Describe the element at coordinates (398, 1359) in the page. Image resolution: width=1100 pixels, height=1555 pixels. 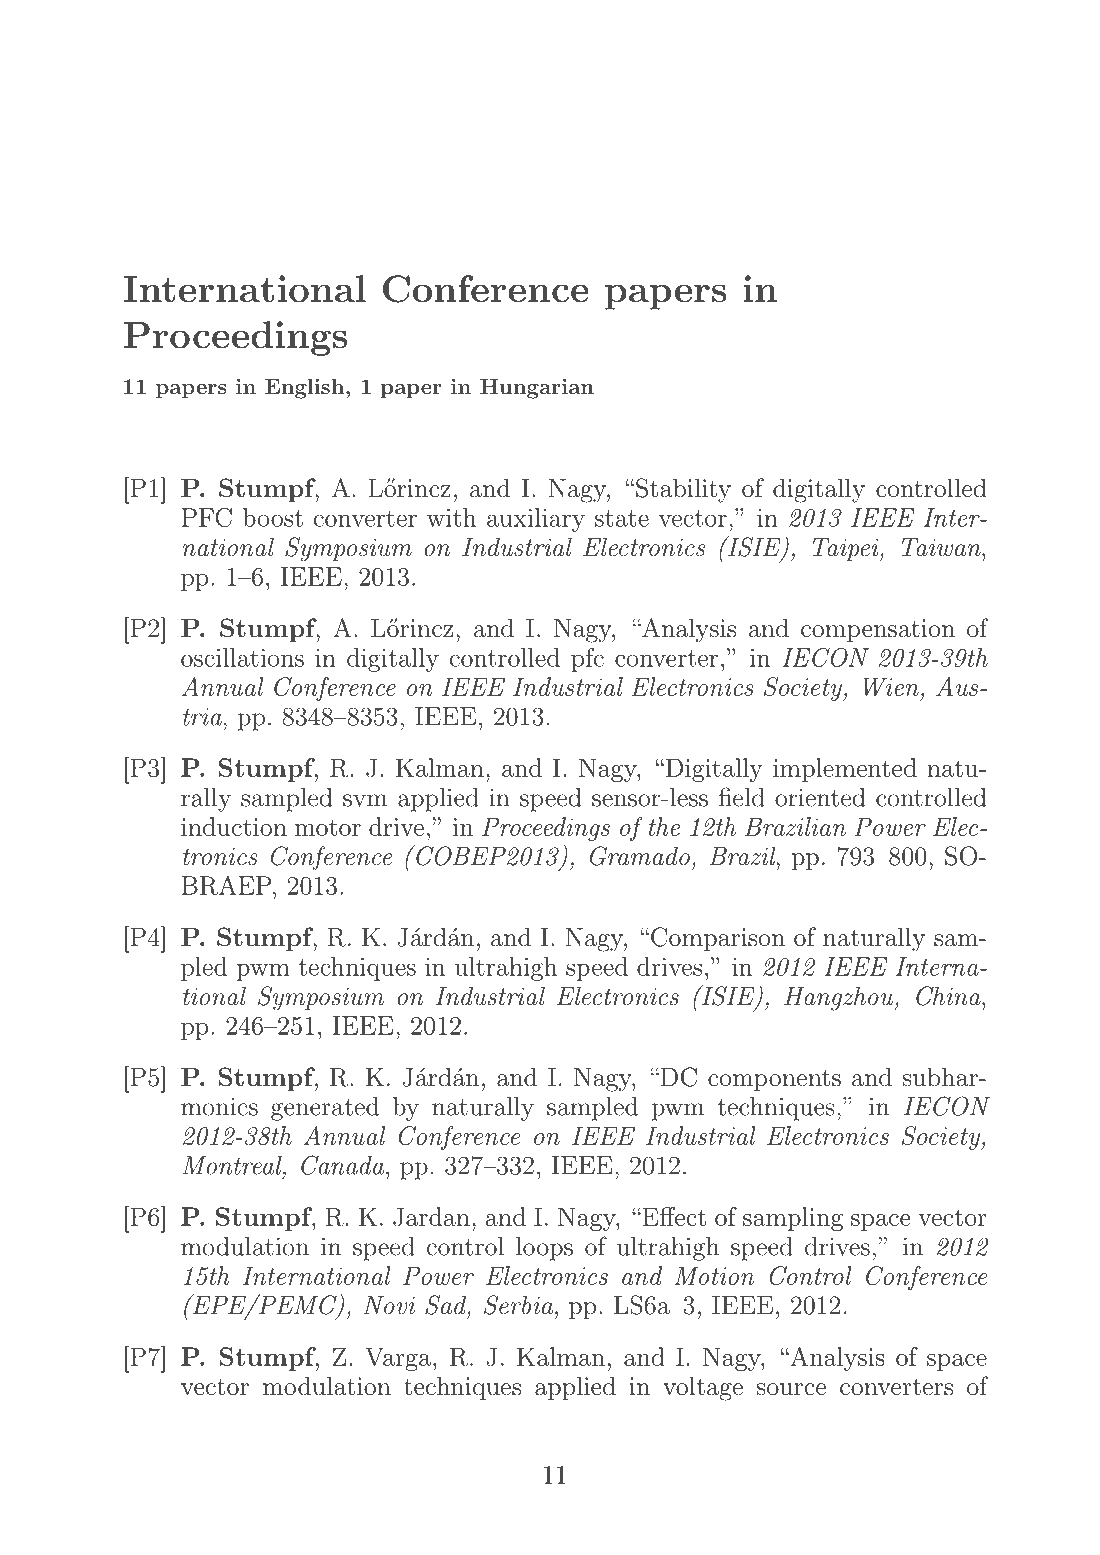
I see `Varga` at that location.
